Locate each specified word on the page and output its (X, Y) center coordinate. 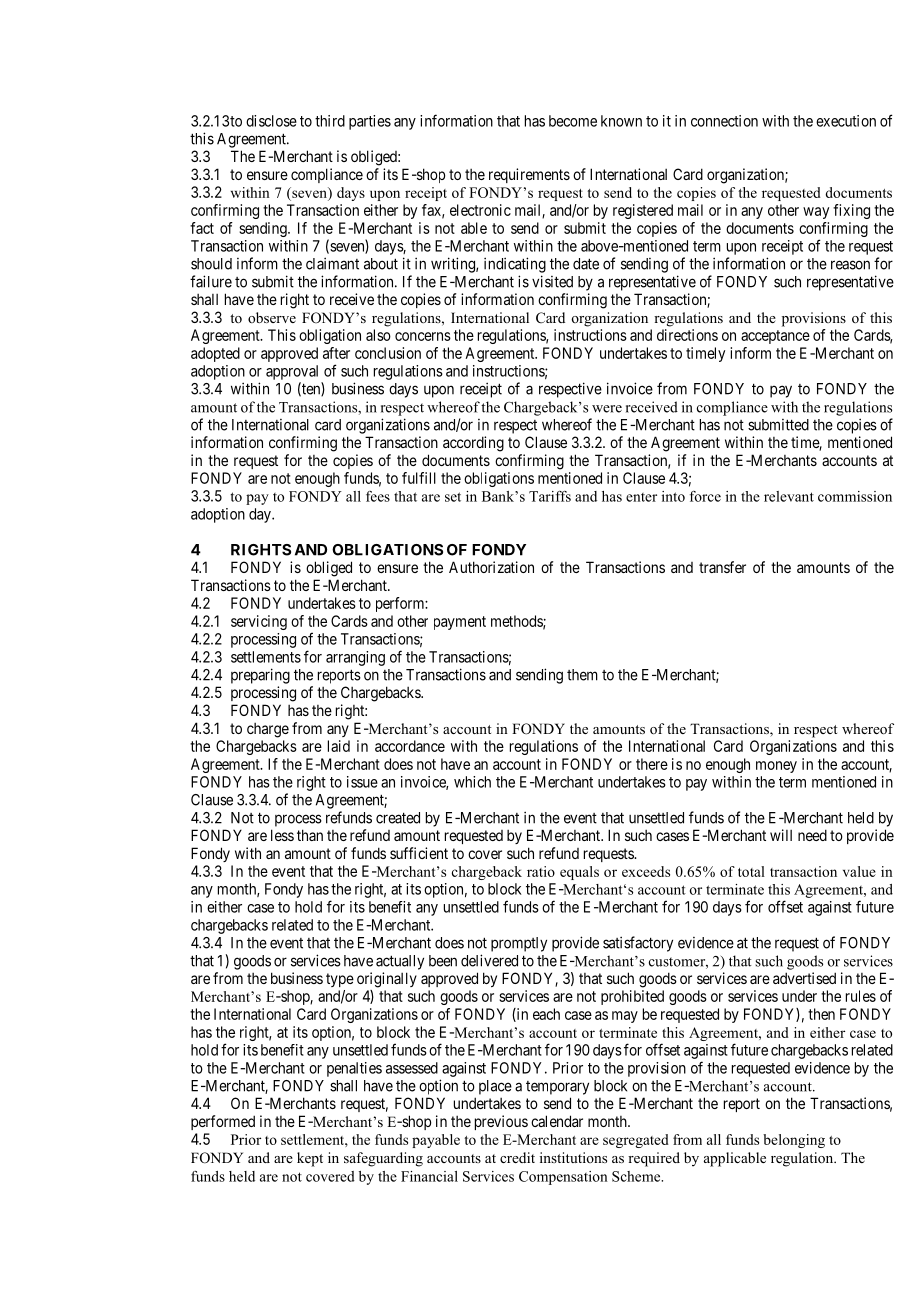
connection (724, 121)
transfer (722, 567)
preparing (260, 676)
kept (310, 1159)
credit (517, 1157)
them (582, 675)
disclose (271, 121)
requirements (529, 175)
